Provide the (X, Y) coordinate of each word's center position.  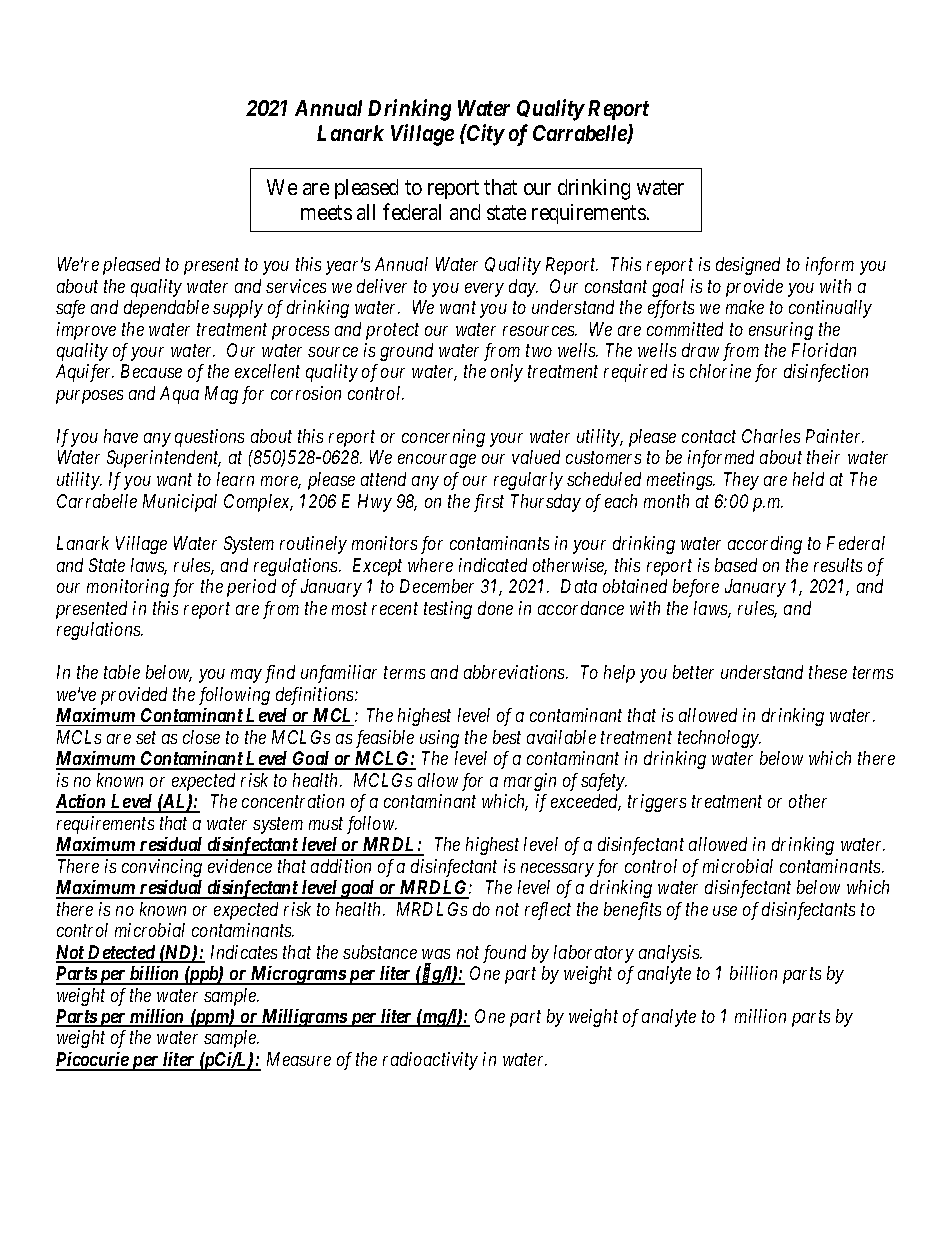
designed (748, 266)
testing (448, 610)
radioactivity (430, 1061)
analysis (670, 954)
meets (326, 212)
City (484, 135)
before (696, 588)
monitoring (128, 588)
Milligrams (303, 1018)
